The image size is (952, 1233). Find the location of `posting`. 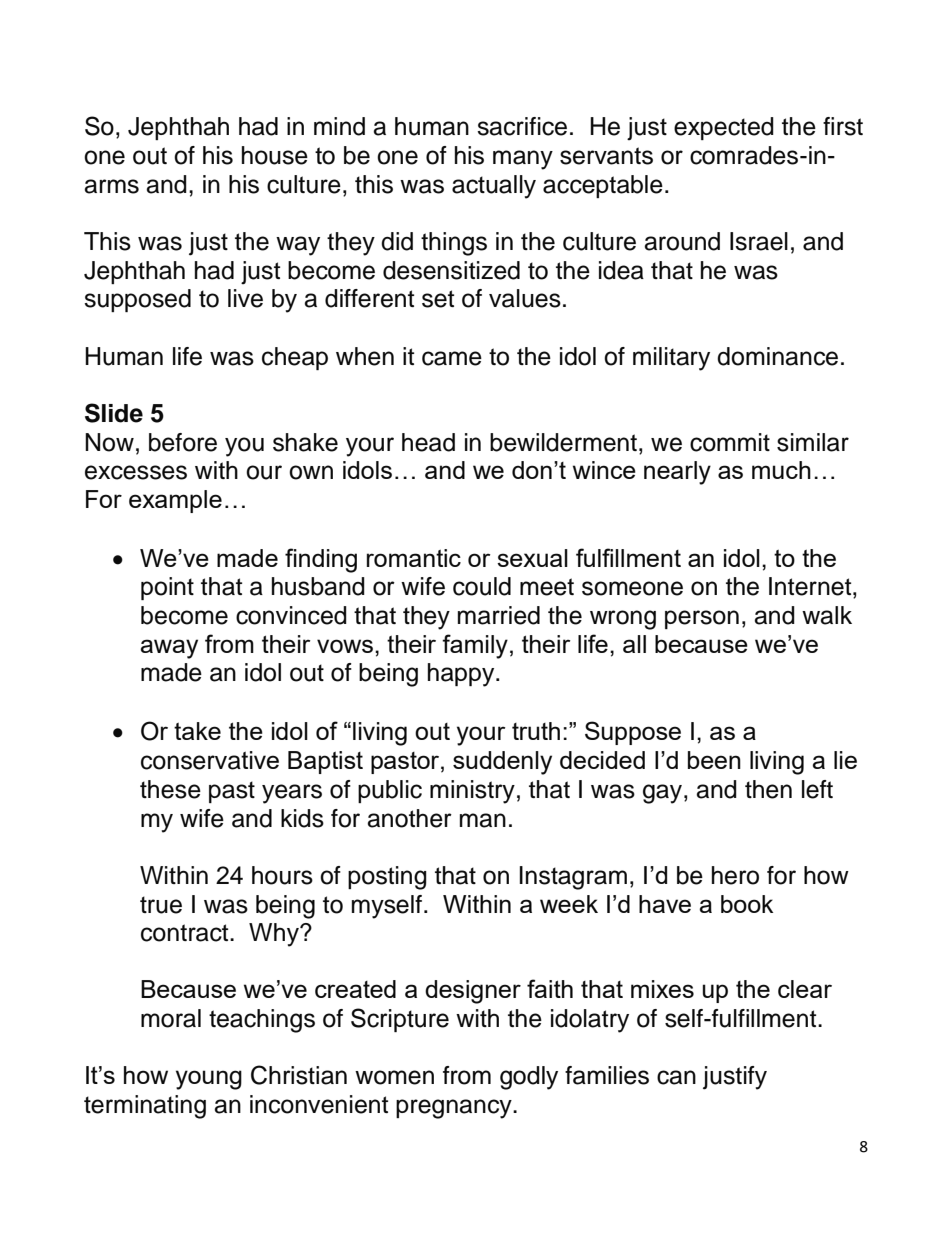

posting is located at coordinates (387, 878).
